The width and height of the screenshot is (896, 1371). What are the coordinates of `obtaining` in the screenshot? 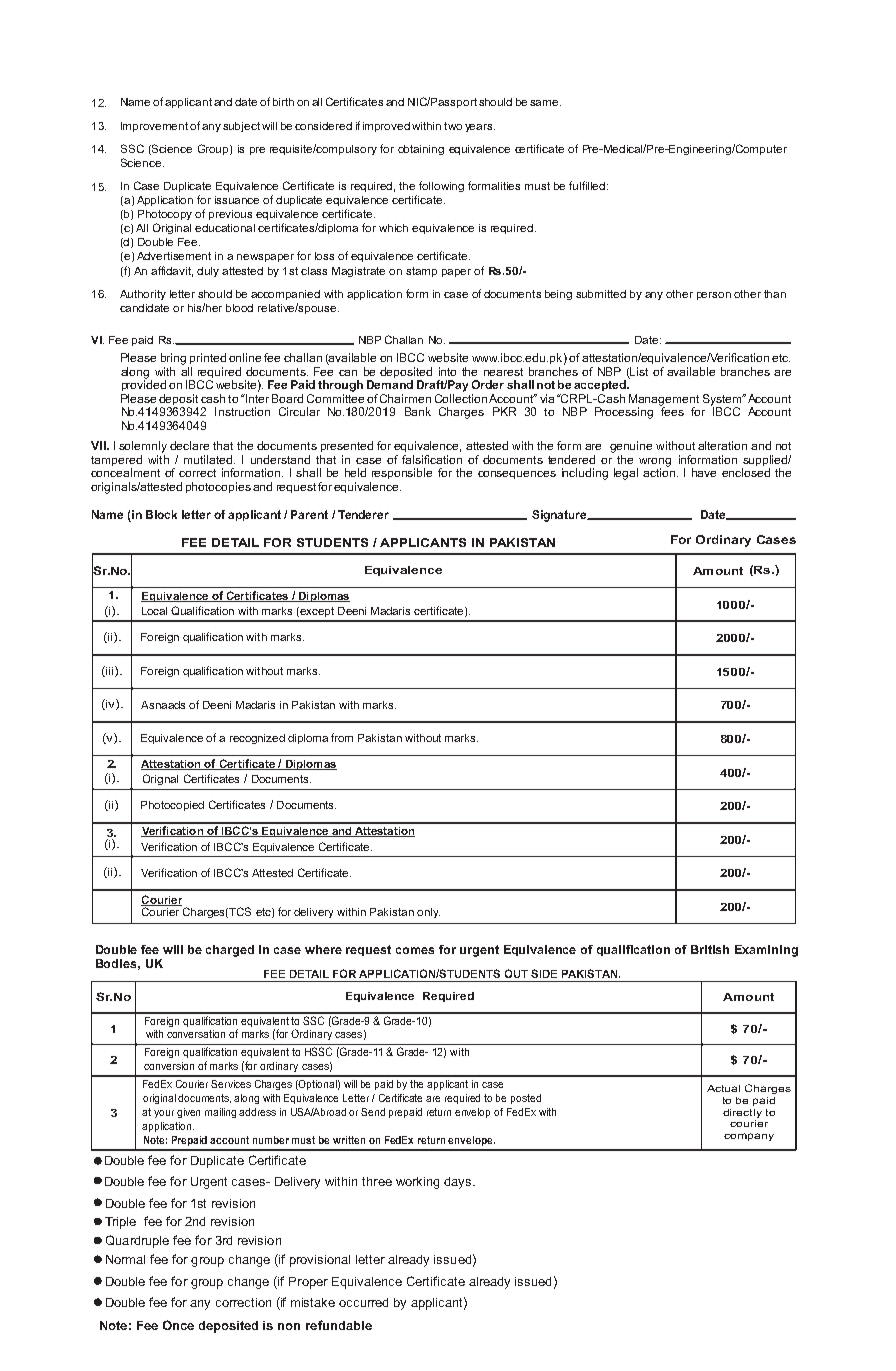 It's located at (421, 150).
